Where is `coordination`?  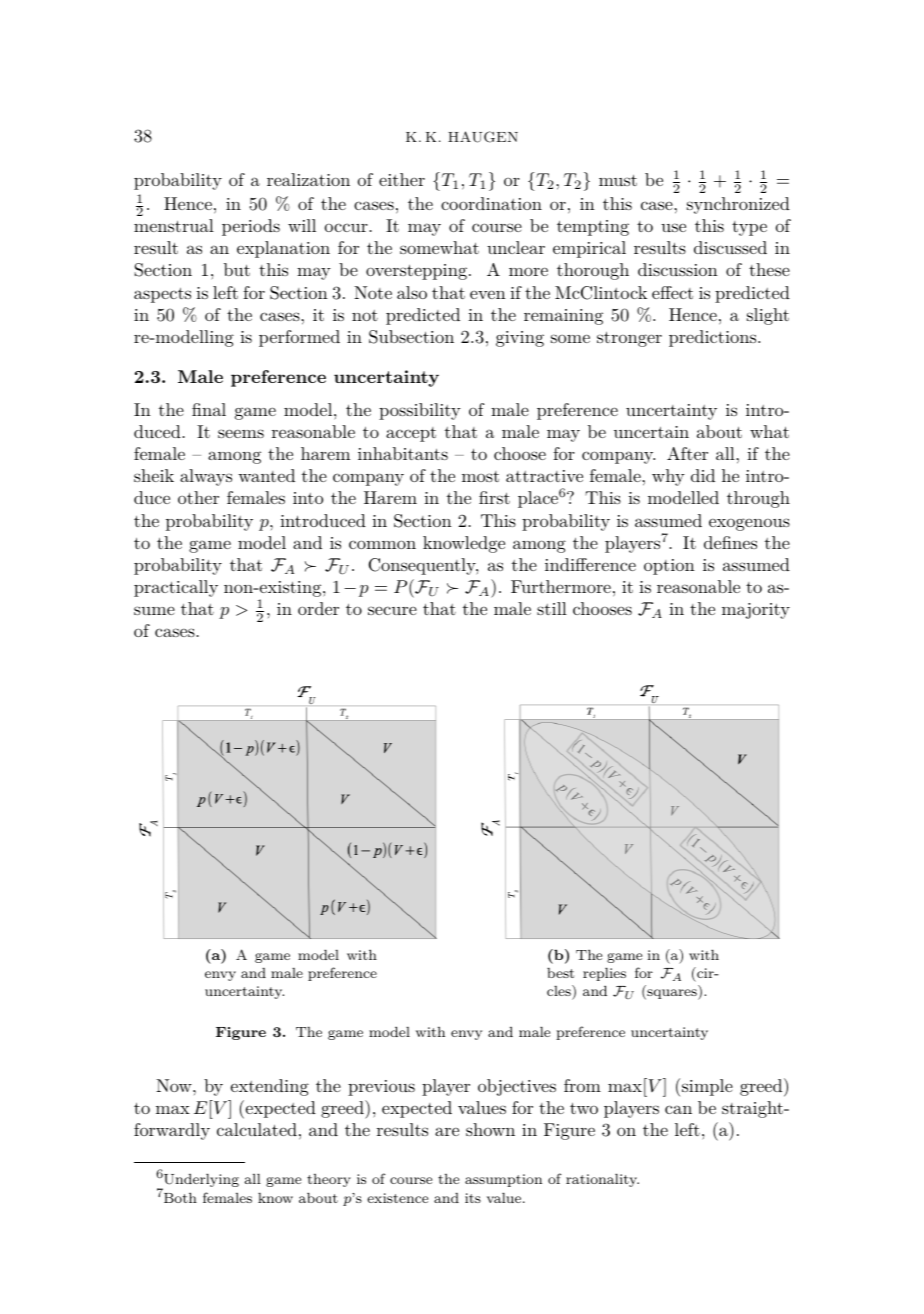
coordination is located at coordinates (491, 203).
